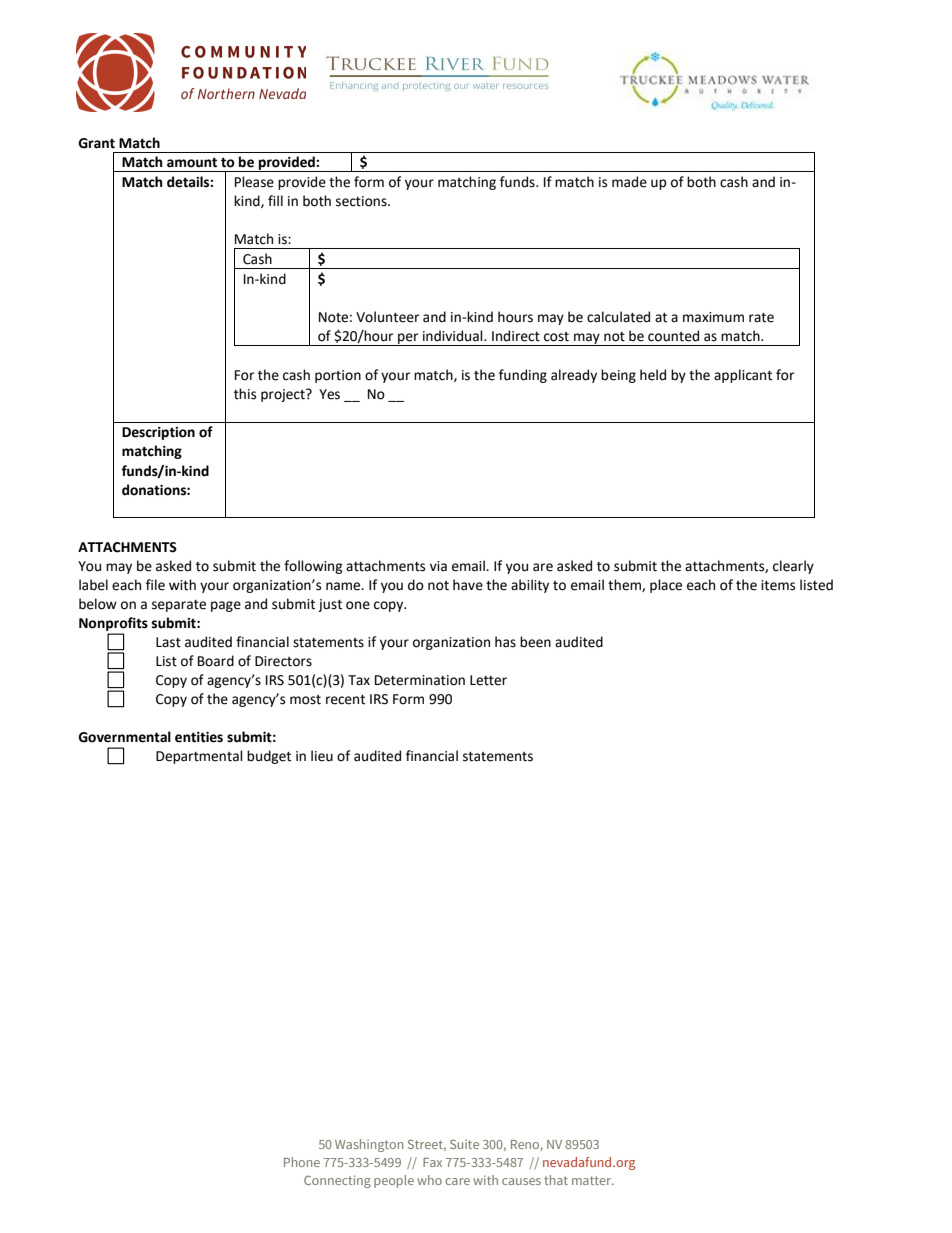 The image size is (952, 1233). Describe the element at coordinates (158, 433) in the screenshot. I see `Description` at that location.
